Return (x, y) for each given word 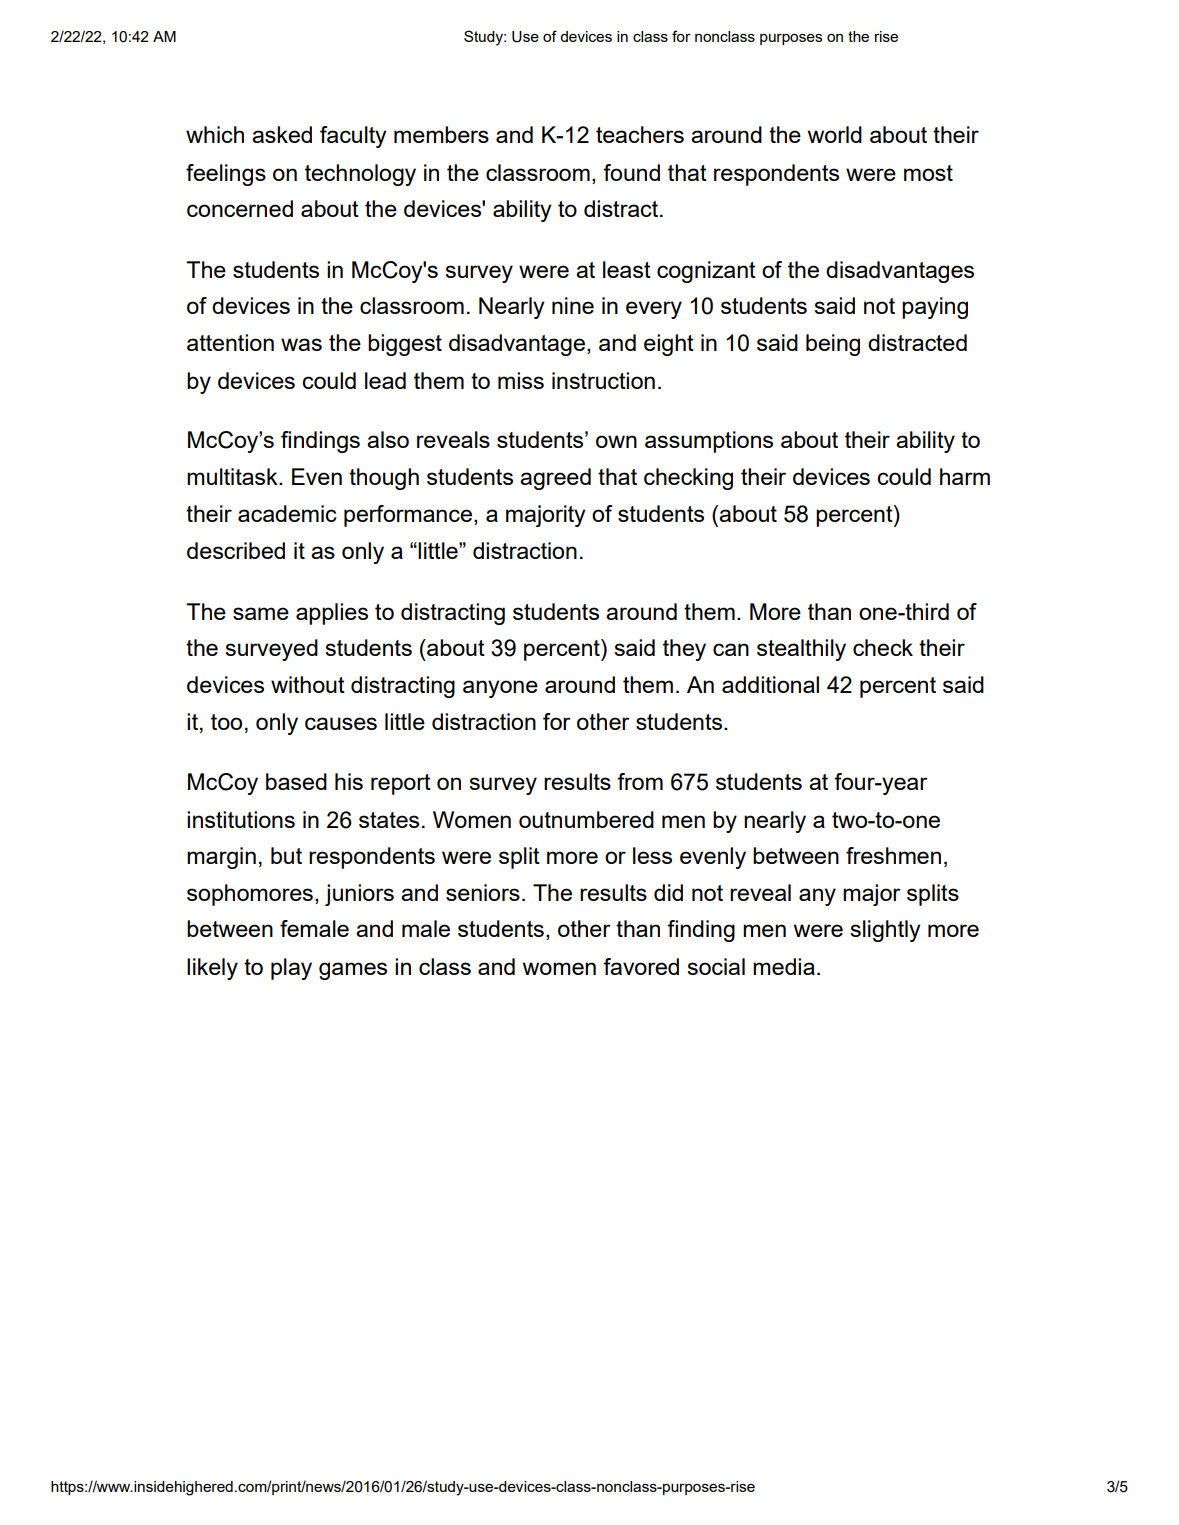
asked (282, 134)
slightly (885, 931)
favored (641, 966)
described (236, 550)
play (291, 969)
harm (965, 476)
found (631, 172)
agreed (555, 479)
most (928, 173)
